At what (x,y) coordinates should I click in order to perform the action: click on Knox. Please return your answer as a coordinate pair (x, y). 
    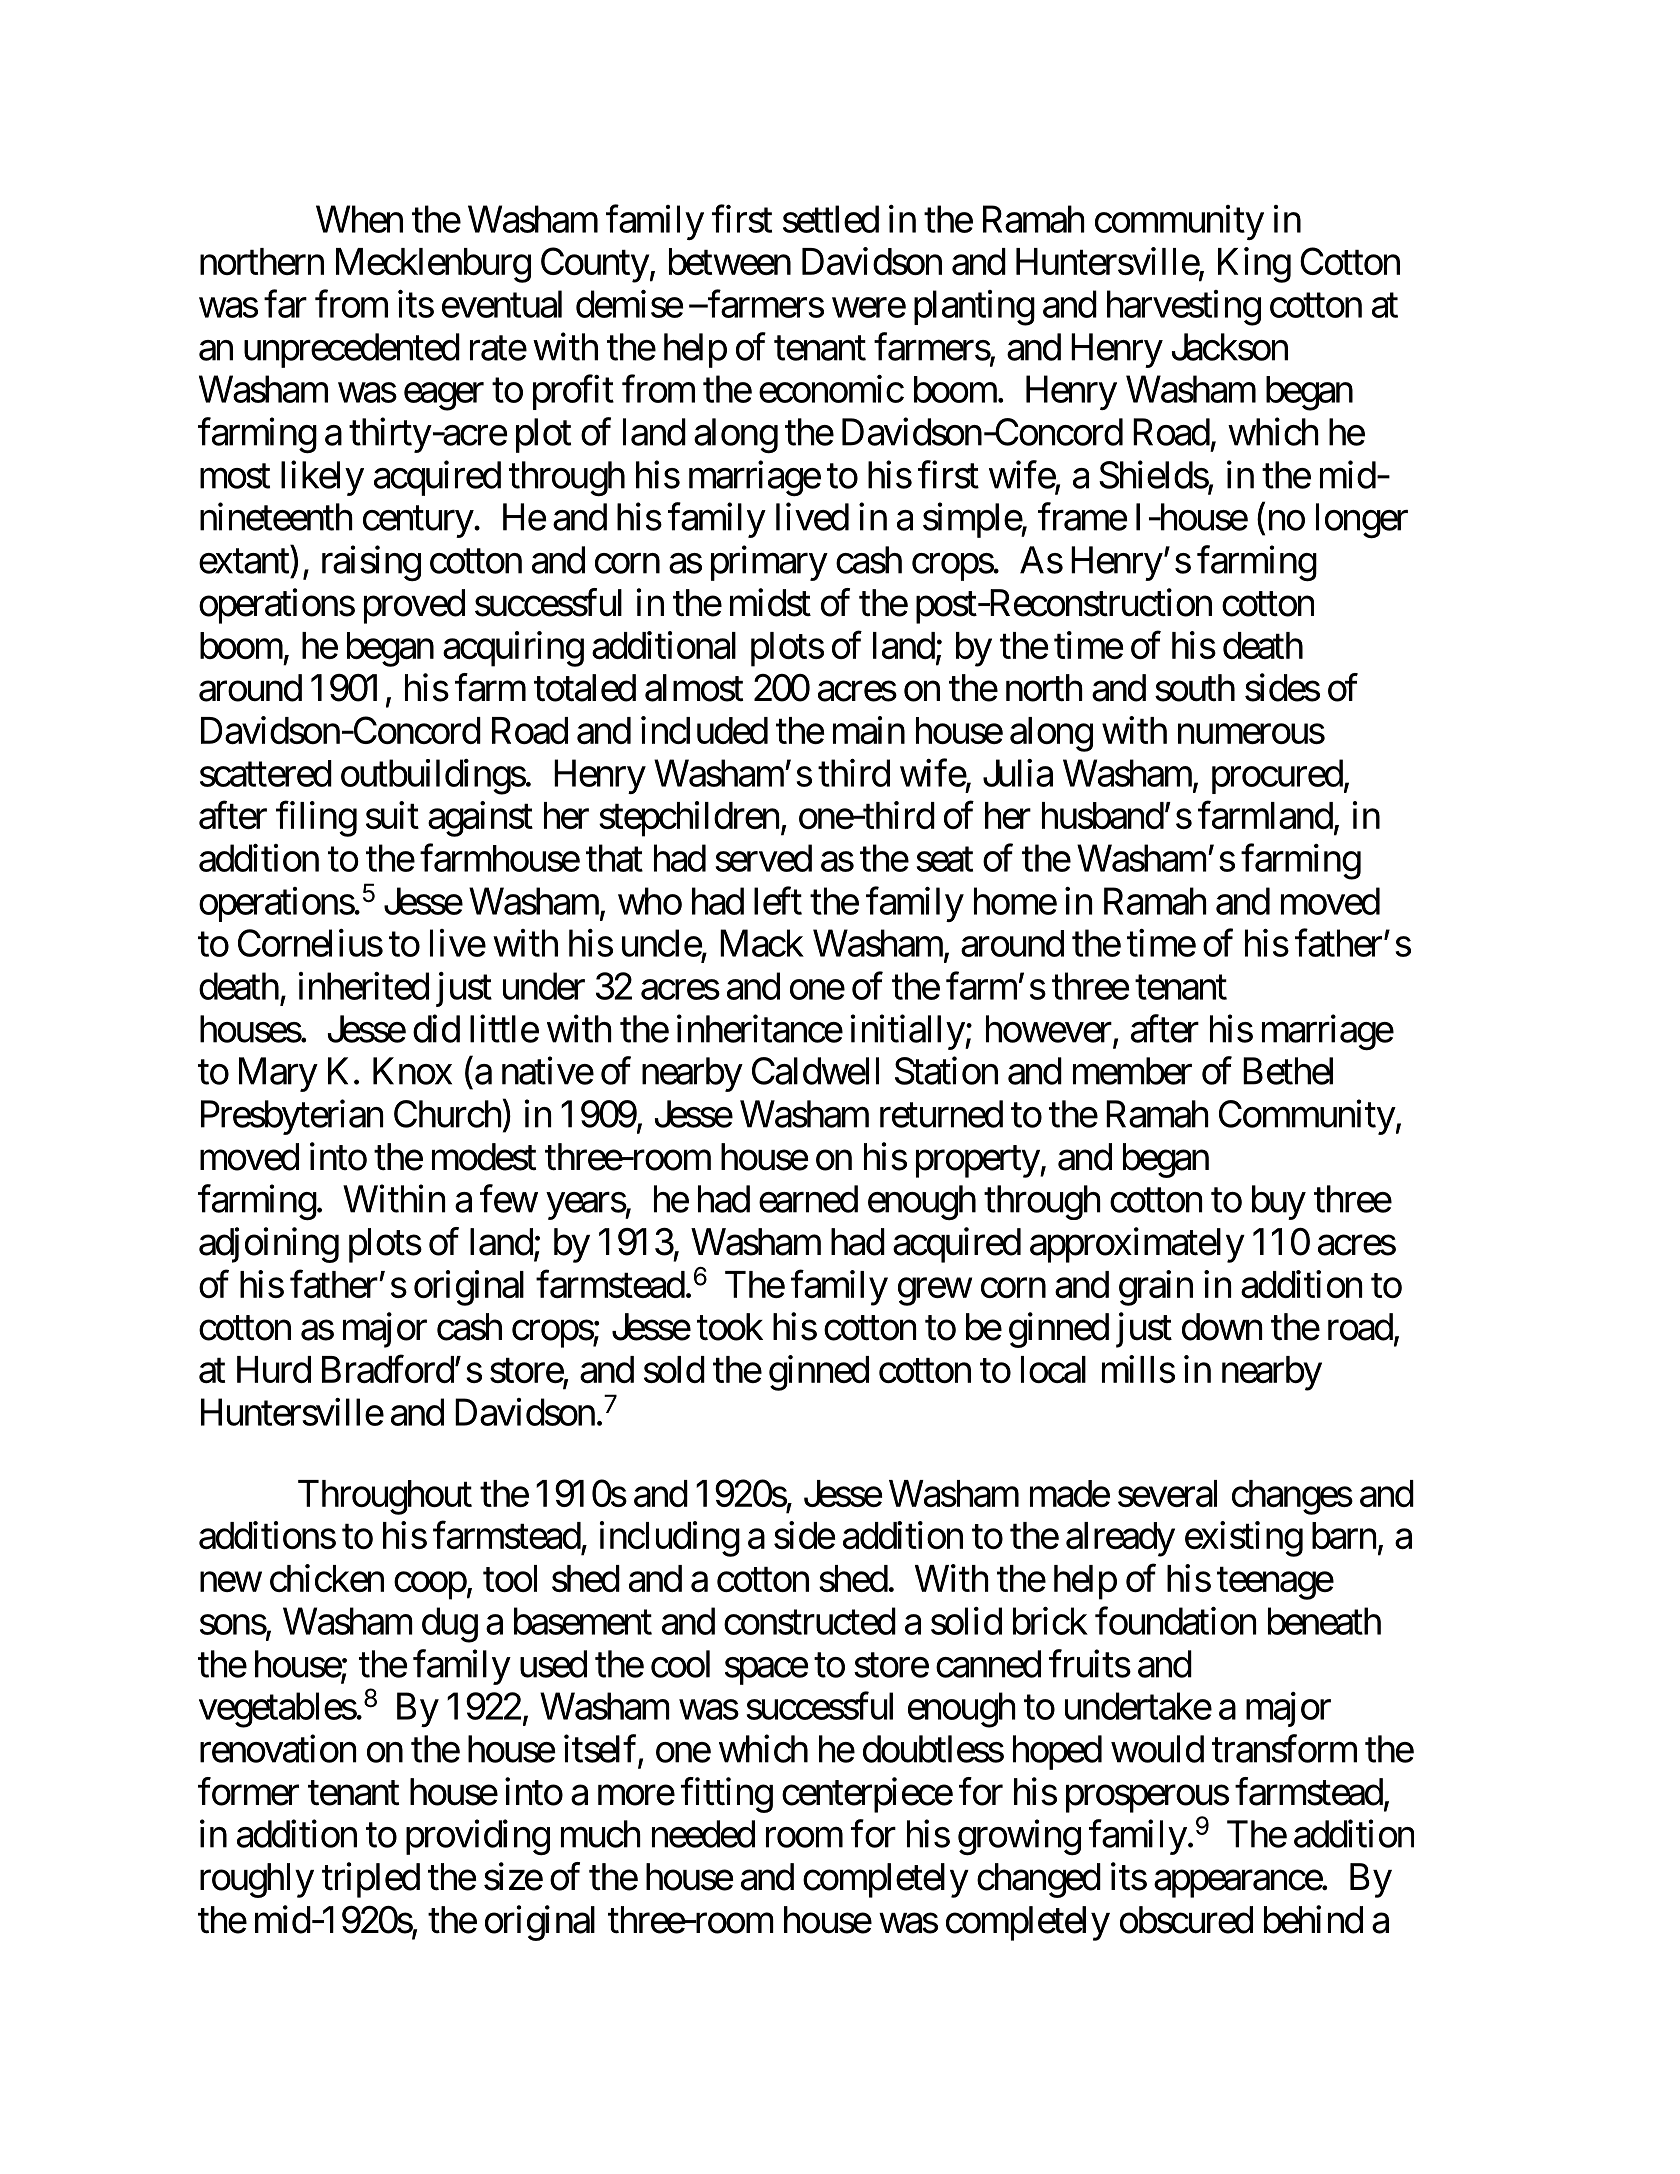
    Looking at the image, I should click on (412, 1071).
